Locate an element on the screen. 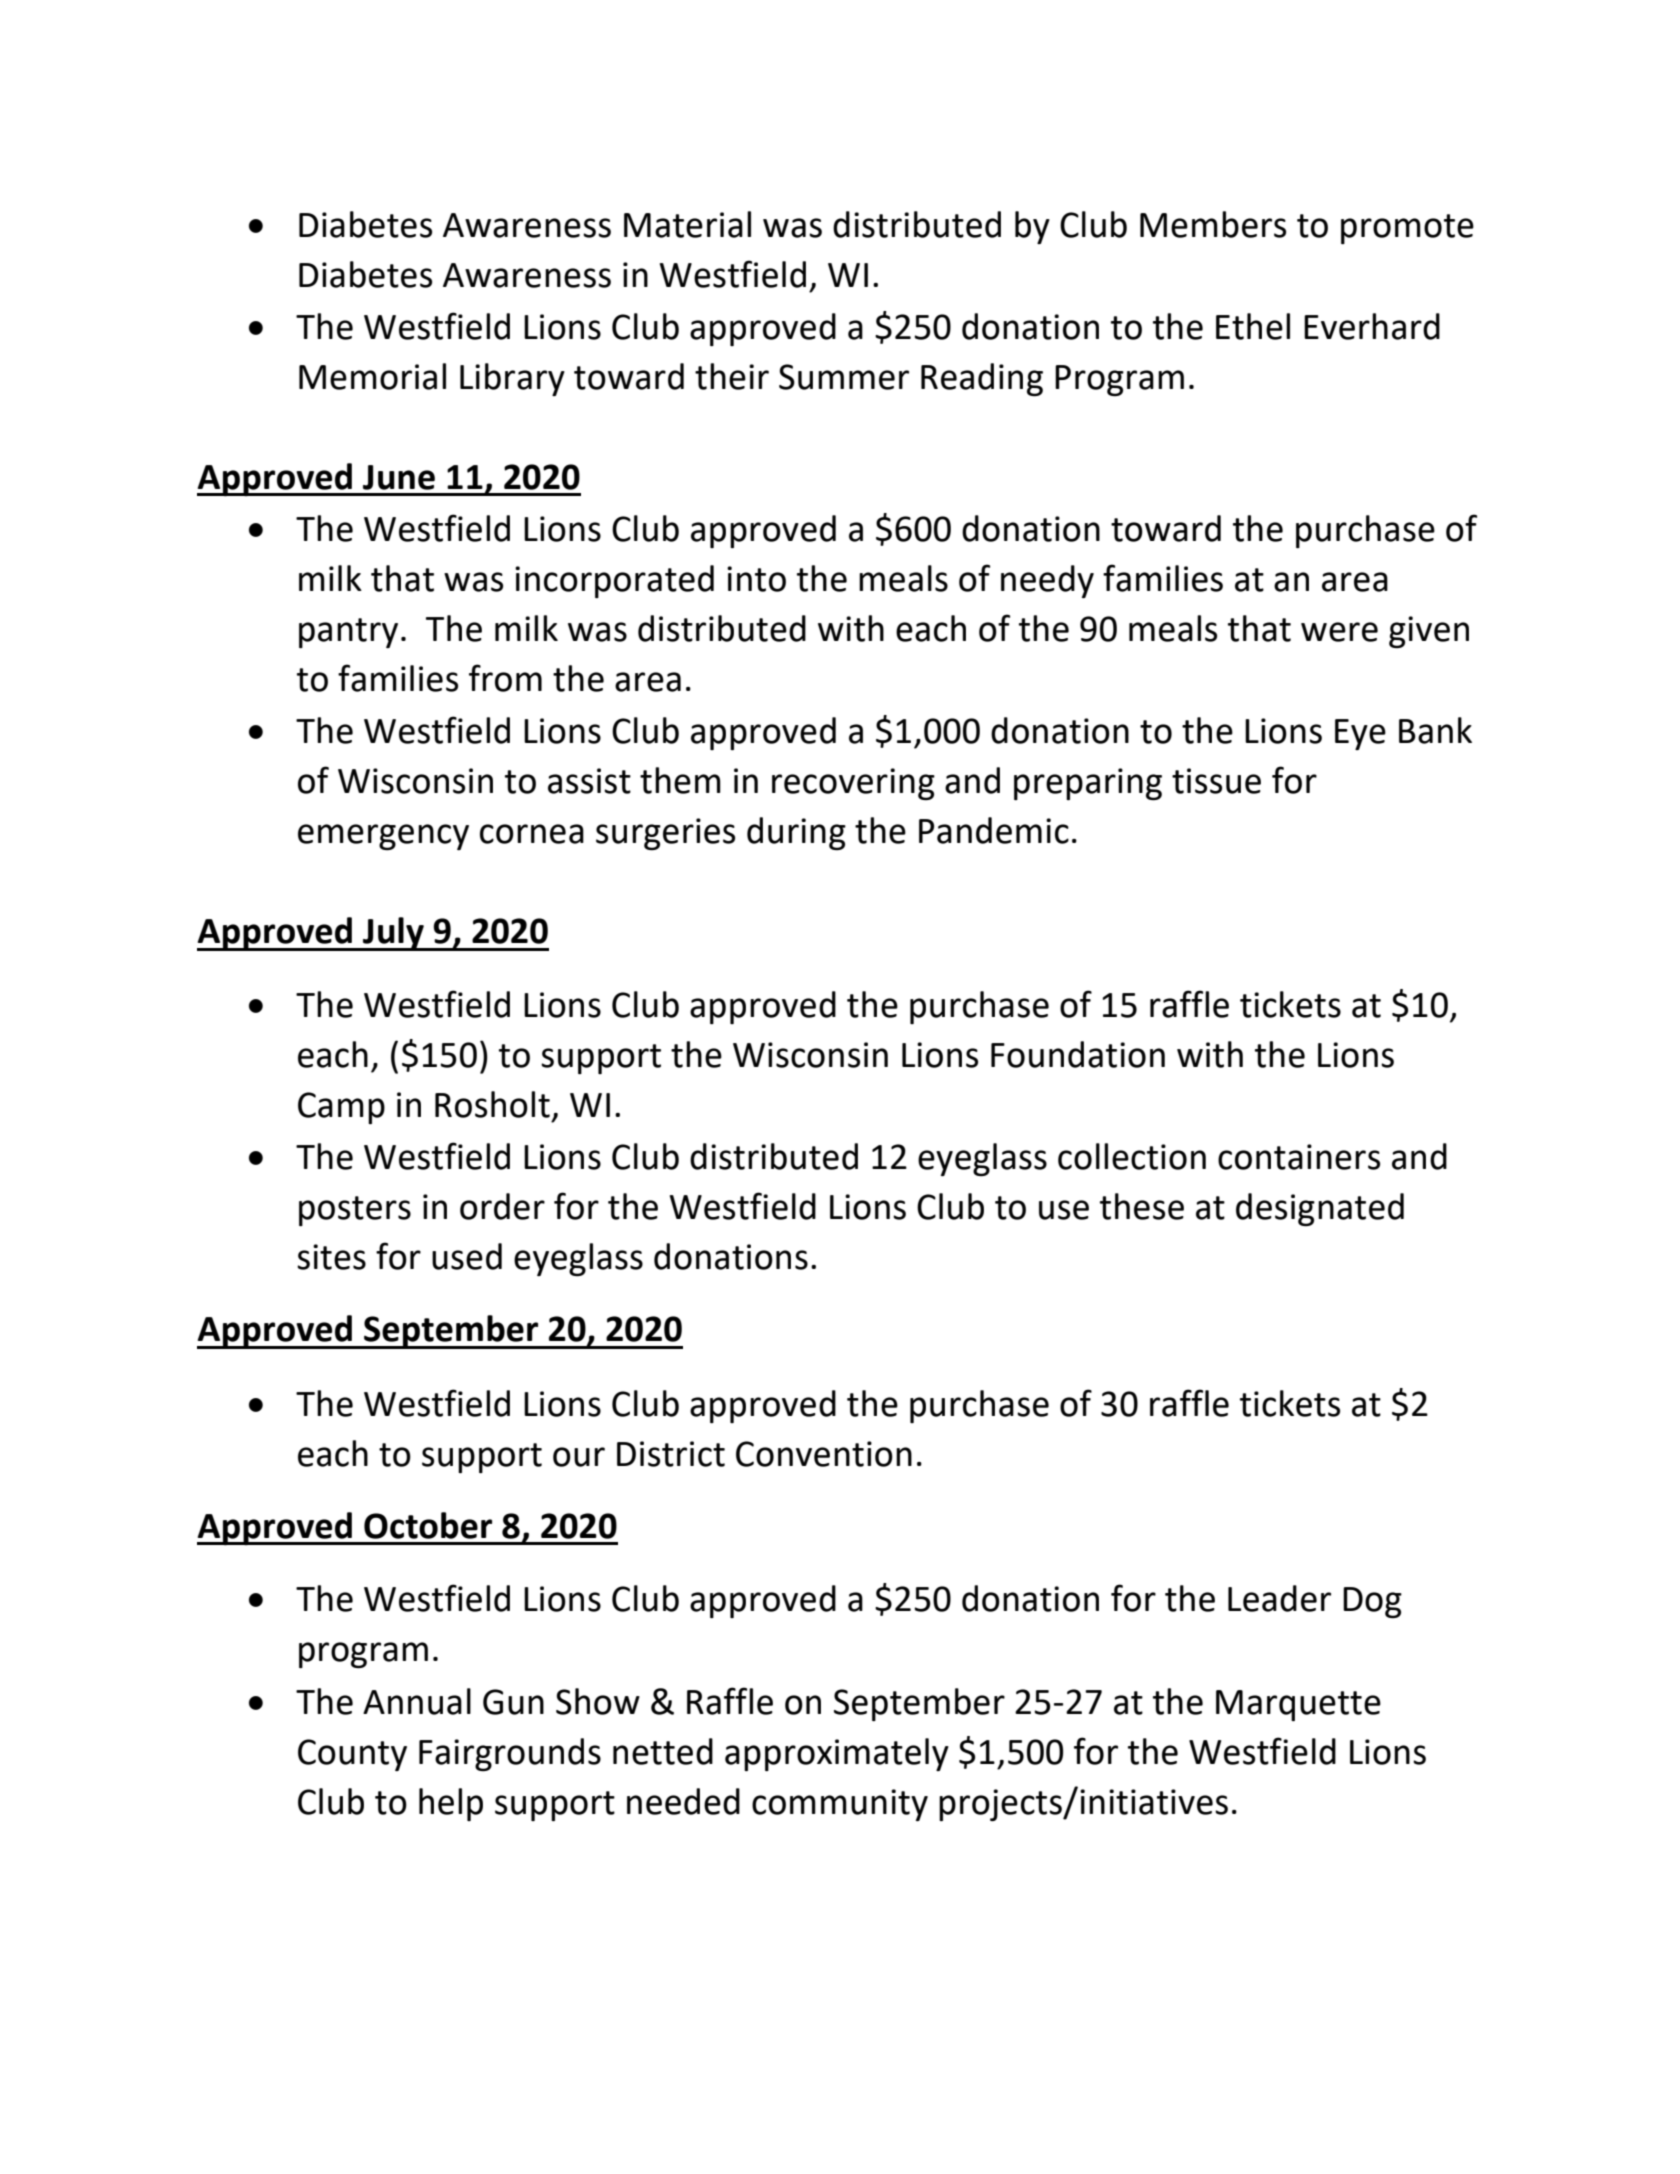 This screenshot has width=1680, height=2174. were is located at coordinates (1339, 632).
